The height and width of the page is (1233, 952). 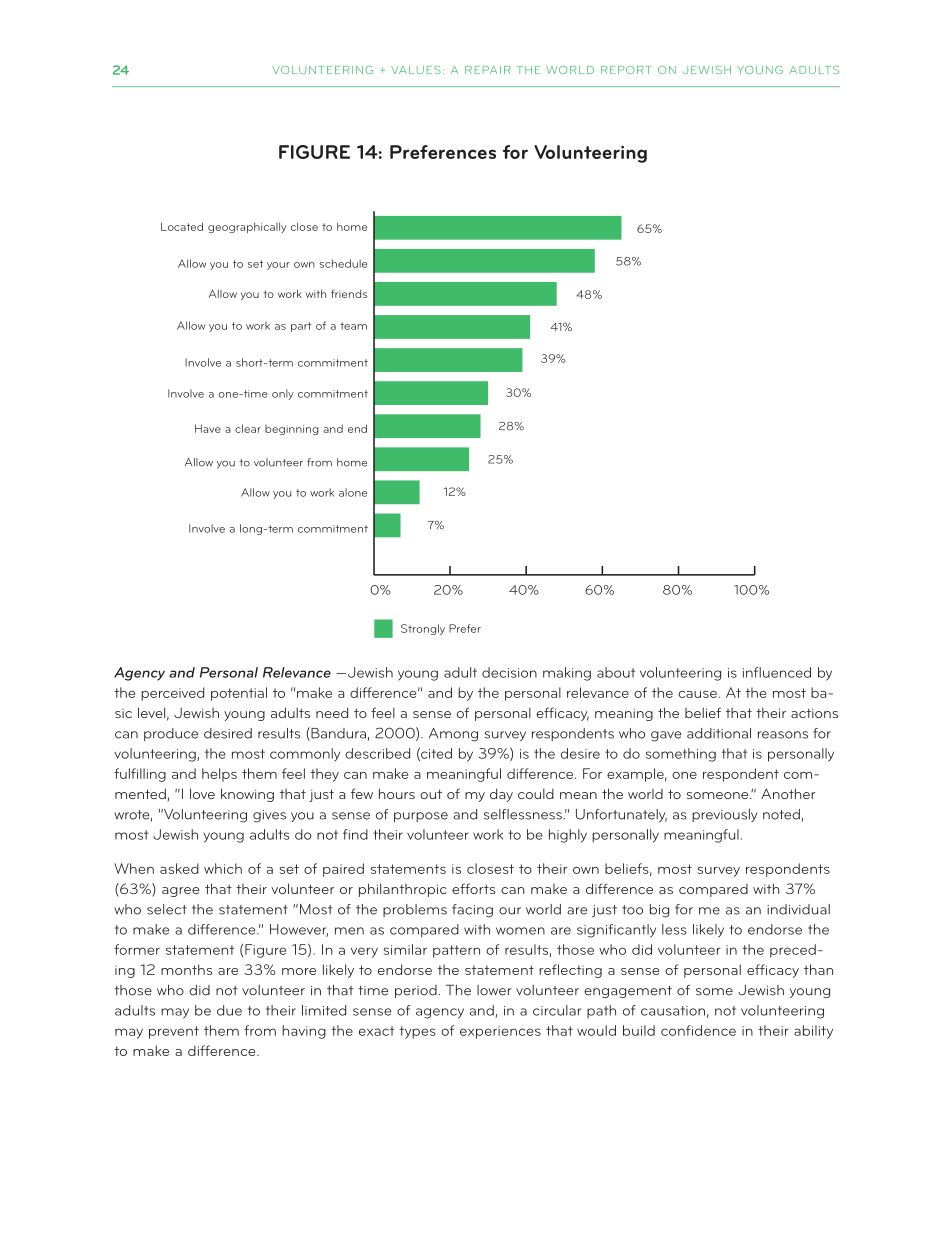 I want to click on REPORT, so click(x=626, y=70).
